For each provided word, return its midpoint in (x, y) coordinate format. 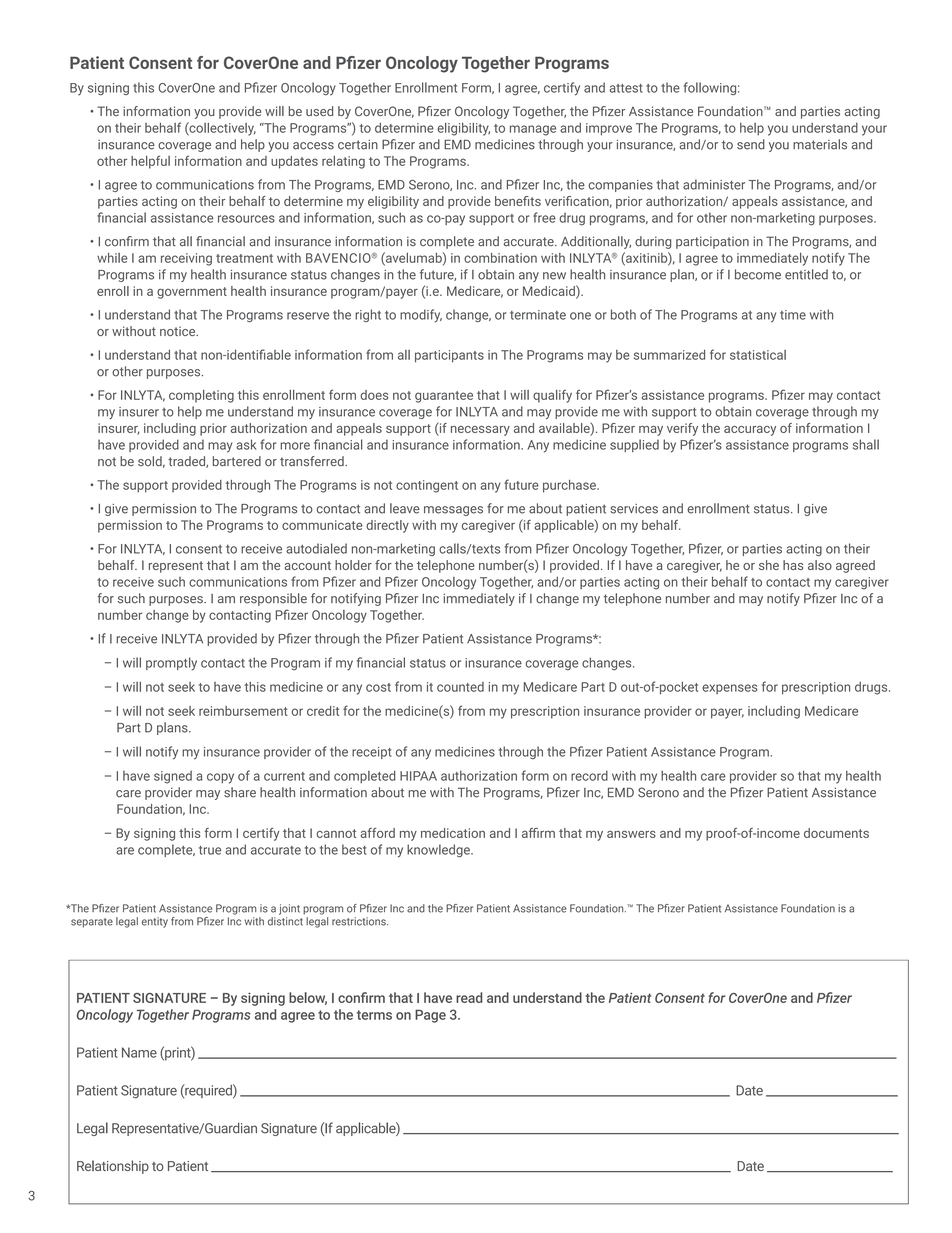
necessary (480, 431)
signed (173, 777)
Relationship (113, 1167)
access (313, 146)
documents (836, 833)
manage (533, 130)
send (751, 144)
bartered (237, 461)
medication (453, 833)
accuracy (750, 431)
